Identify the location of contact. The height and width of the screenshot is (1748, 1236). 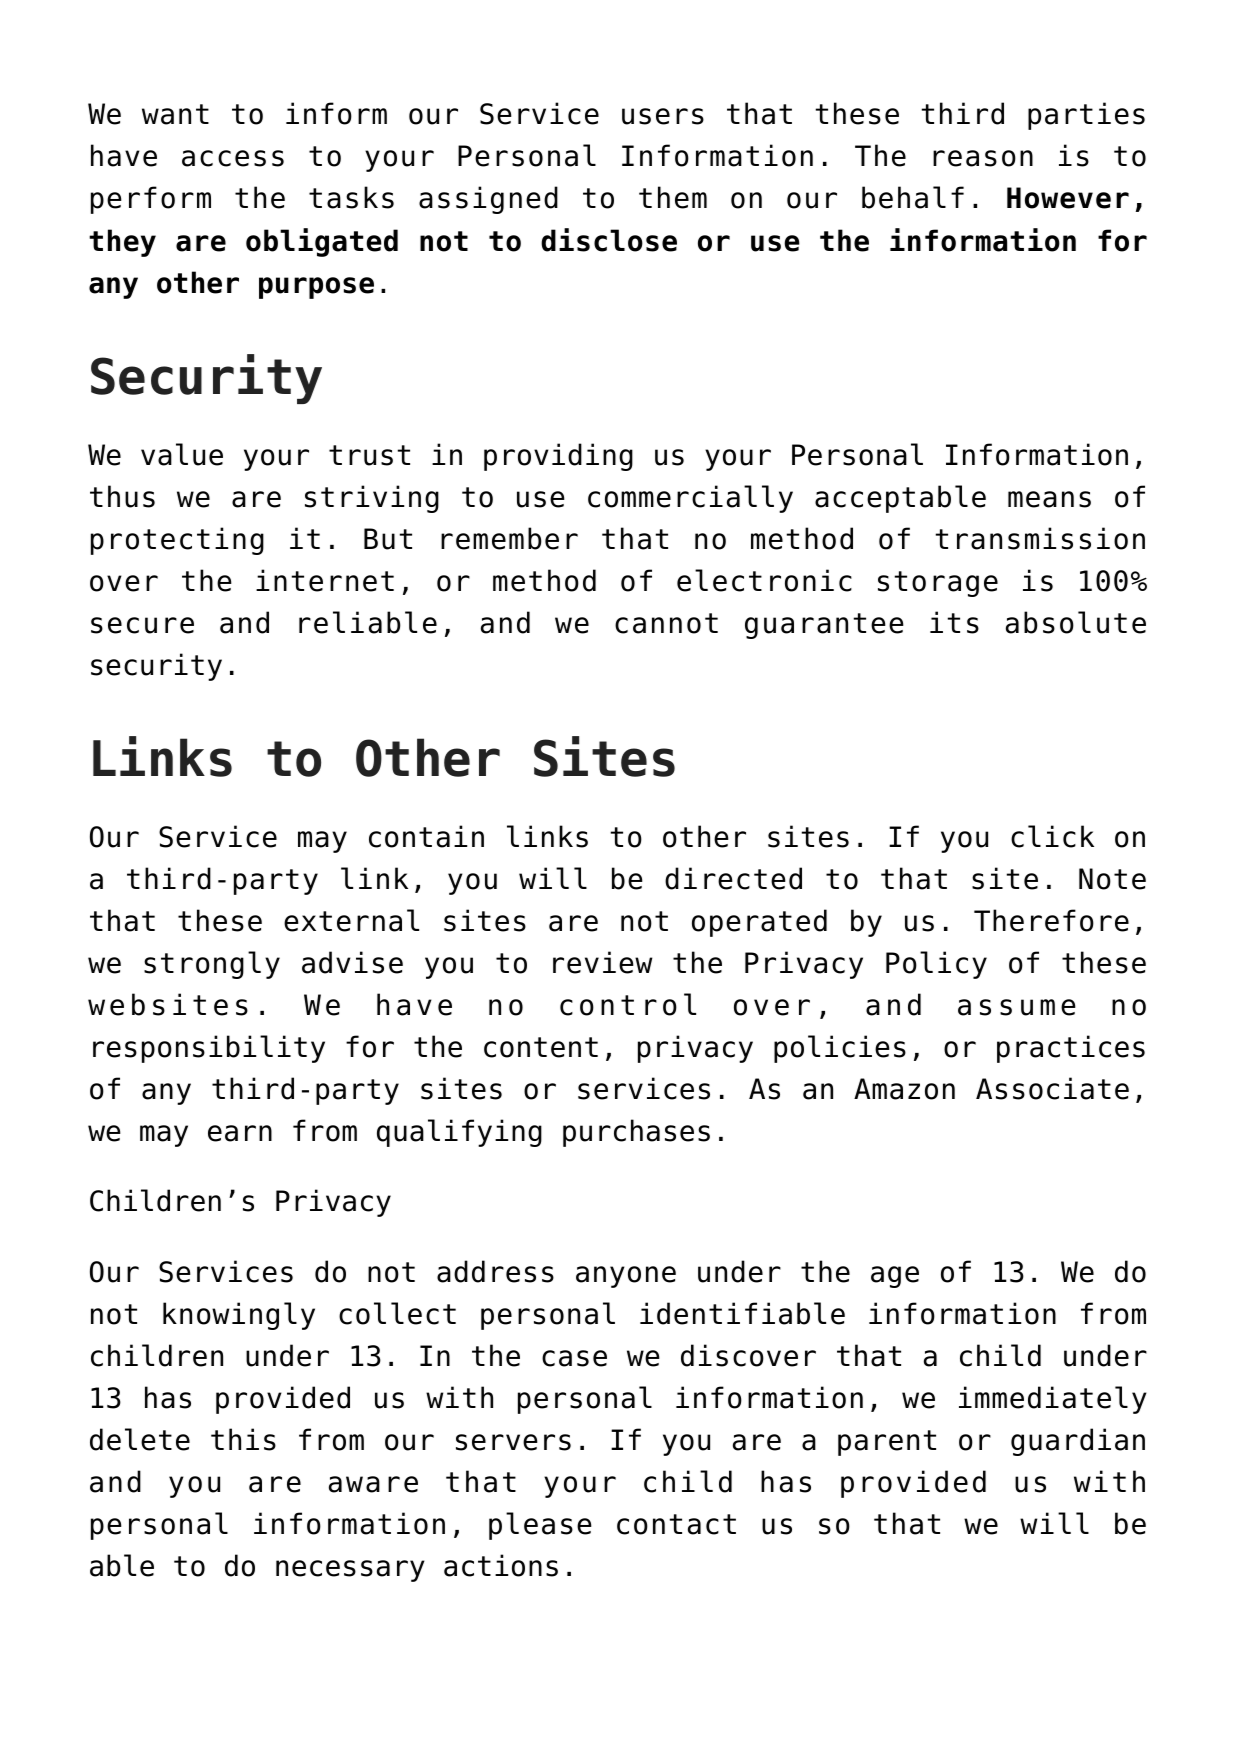
(676, 1524).
